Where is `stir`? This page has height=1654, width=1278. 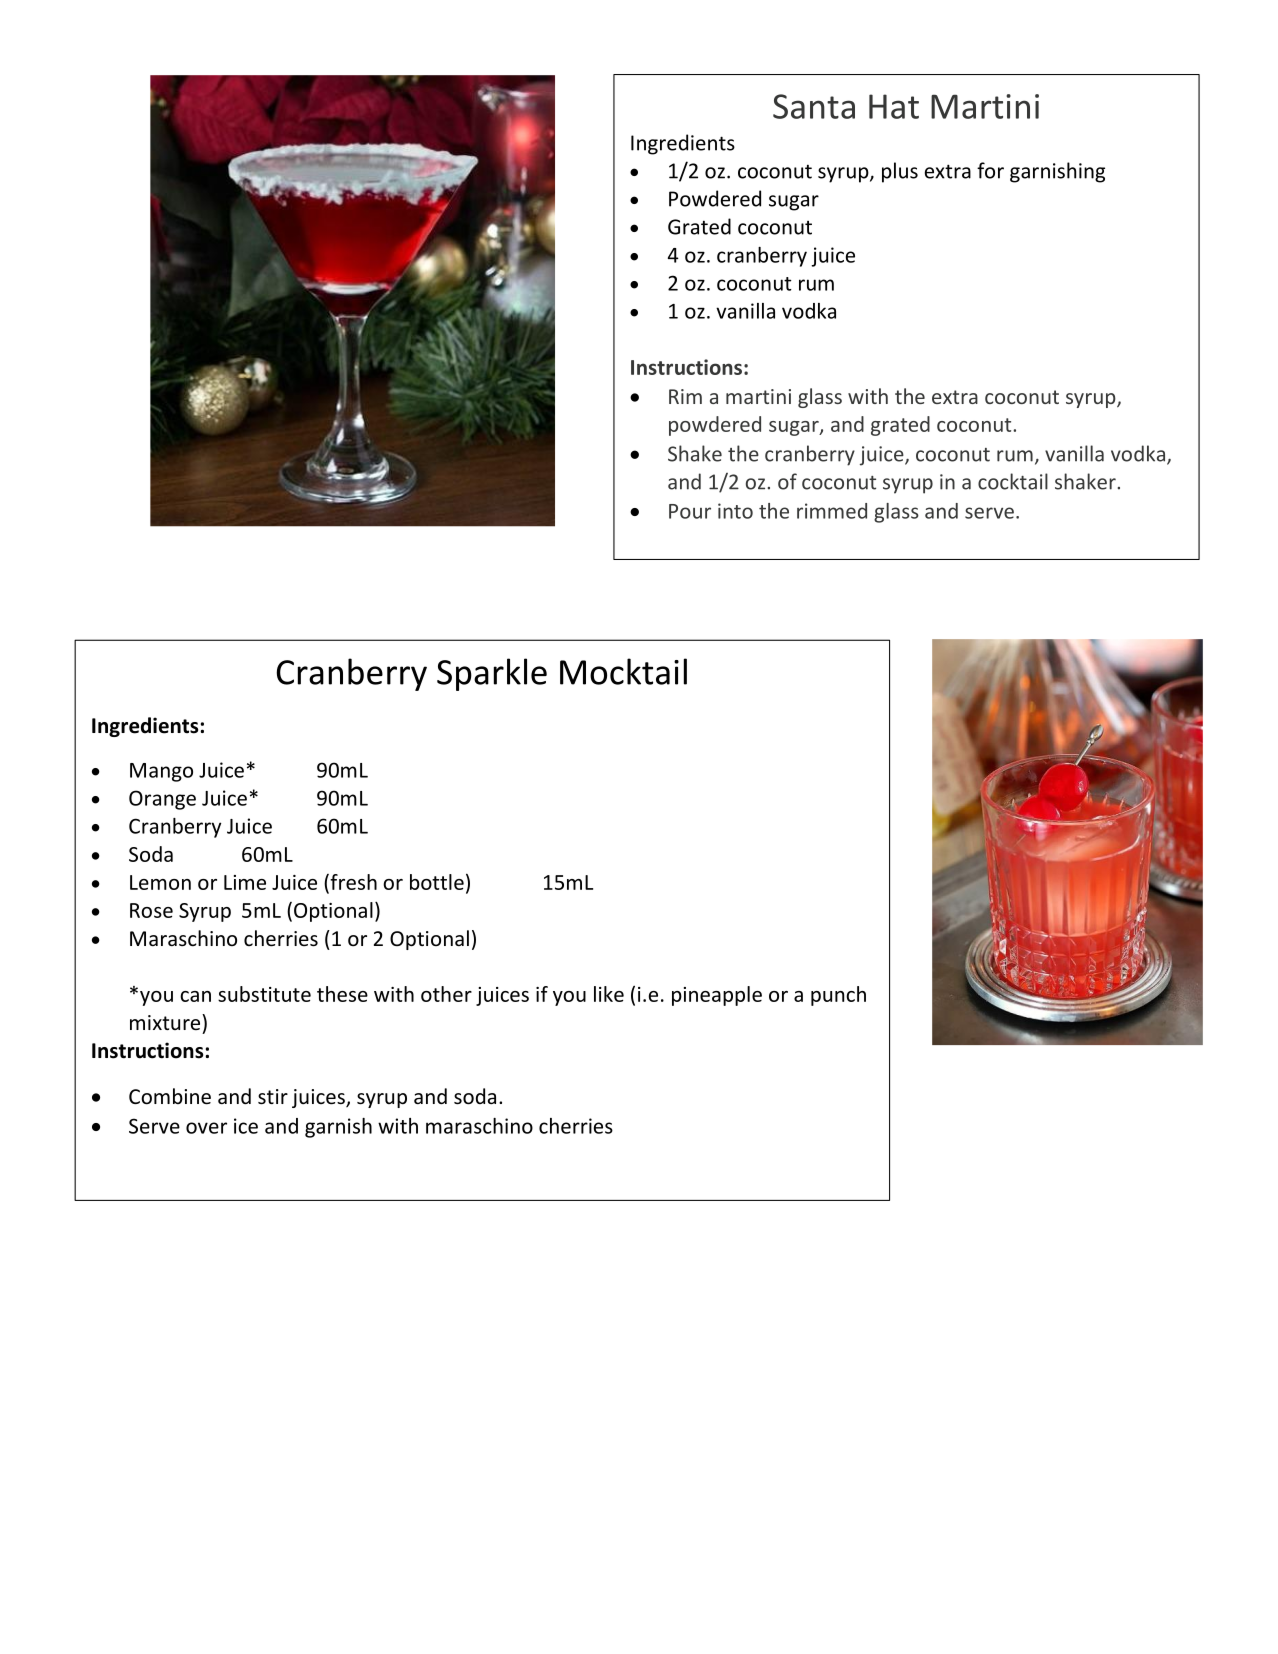 stir is located at coordinates (273, 1097).
